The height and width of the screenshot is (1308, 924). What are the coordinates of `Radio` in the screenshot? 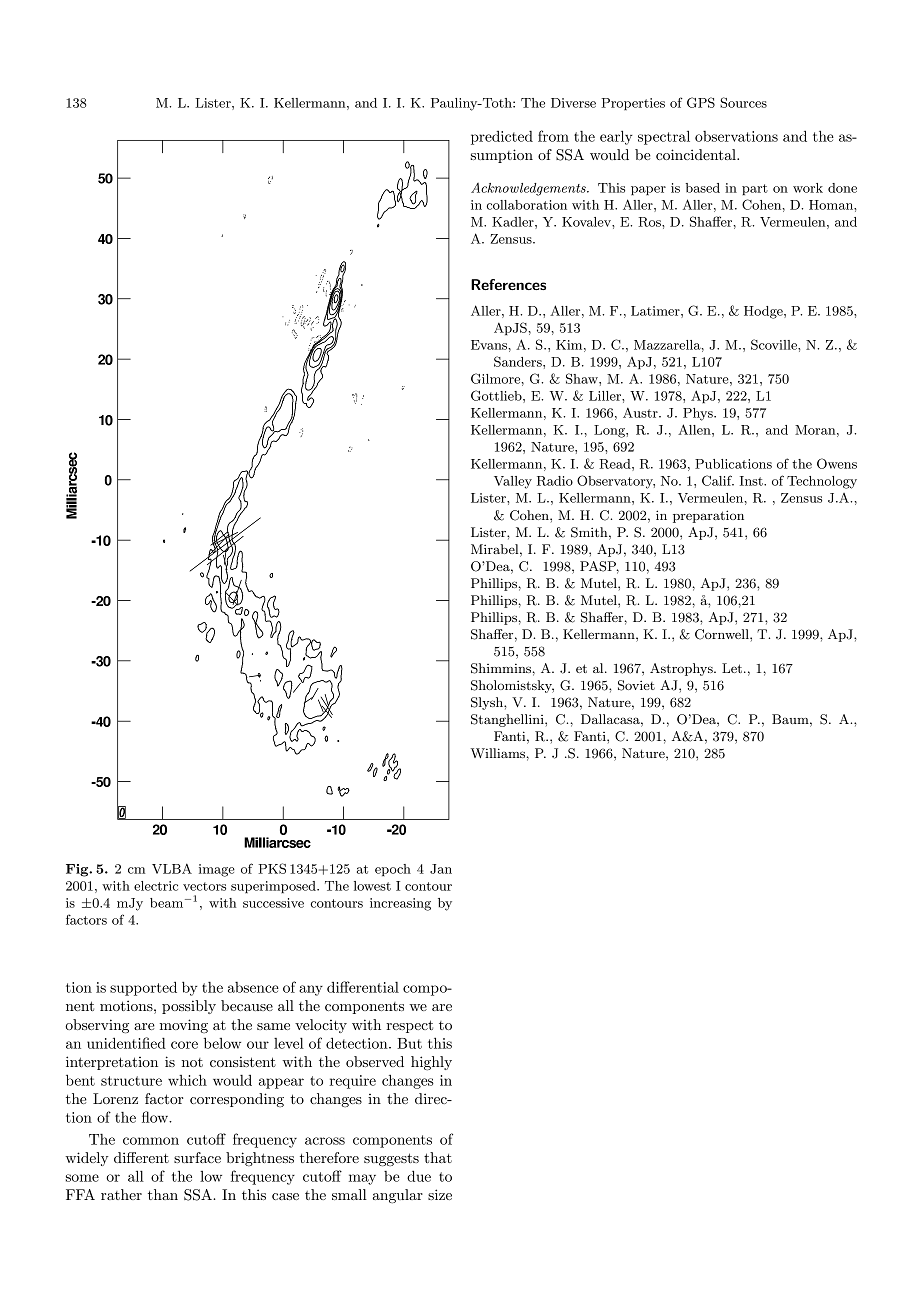 It's located at (555, 481).
